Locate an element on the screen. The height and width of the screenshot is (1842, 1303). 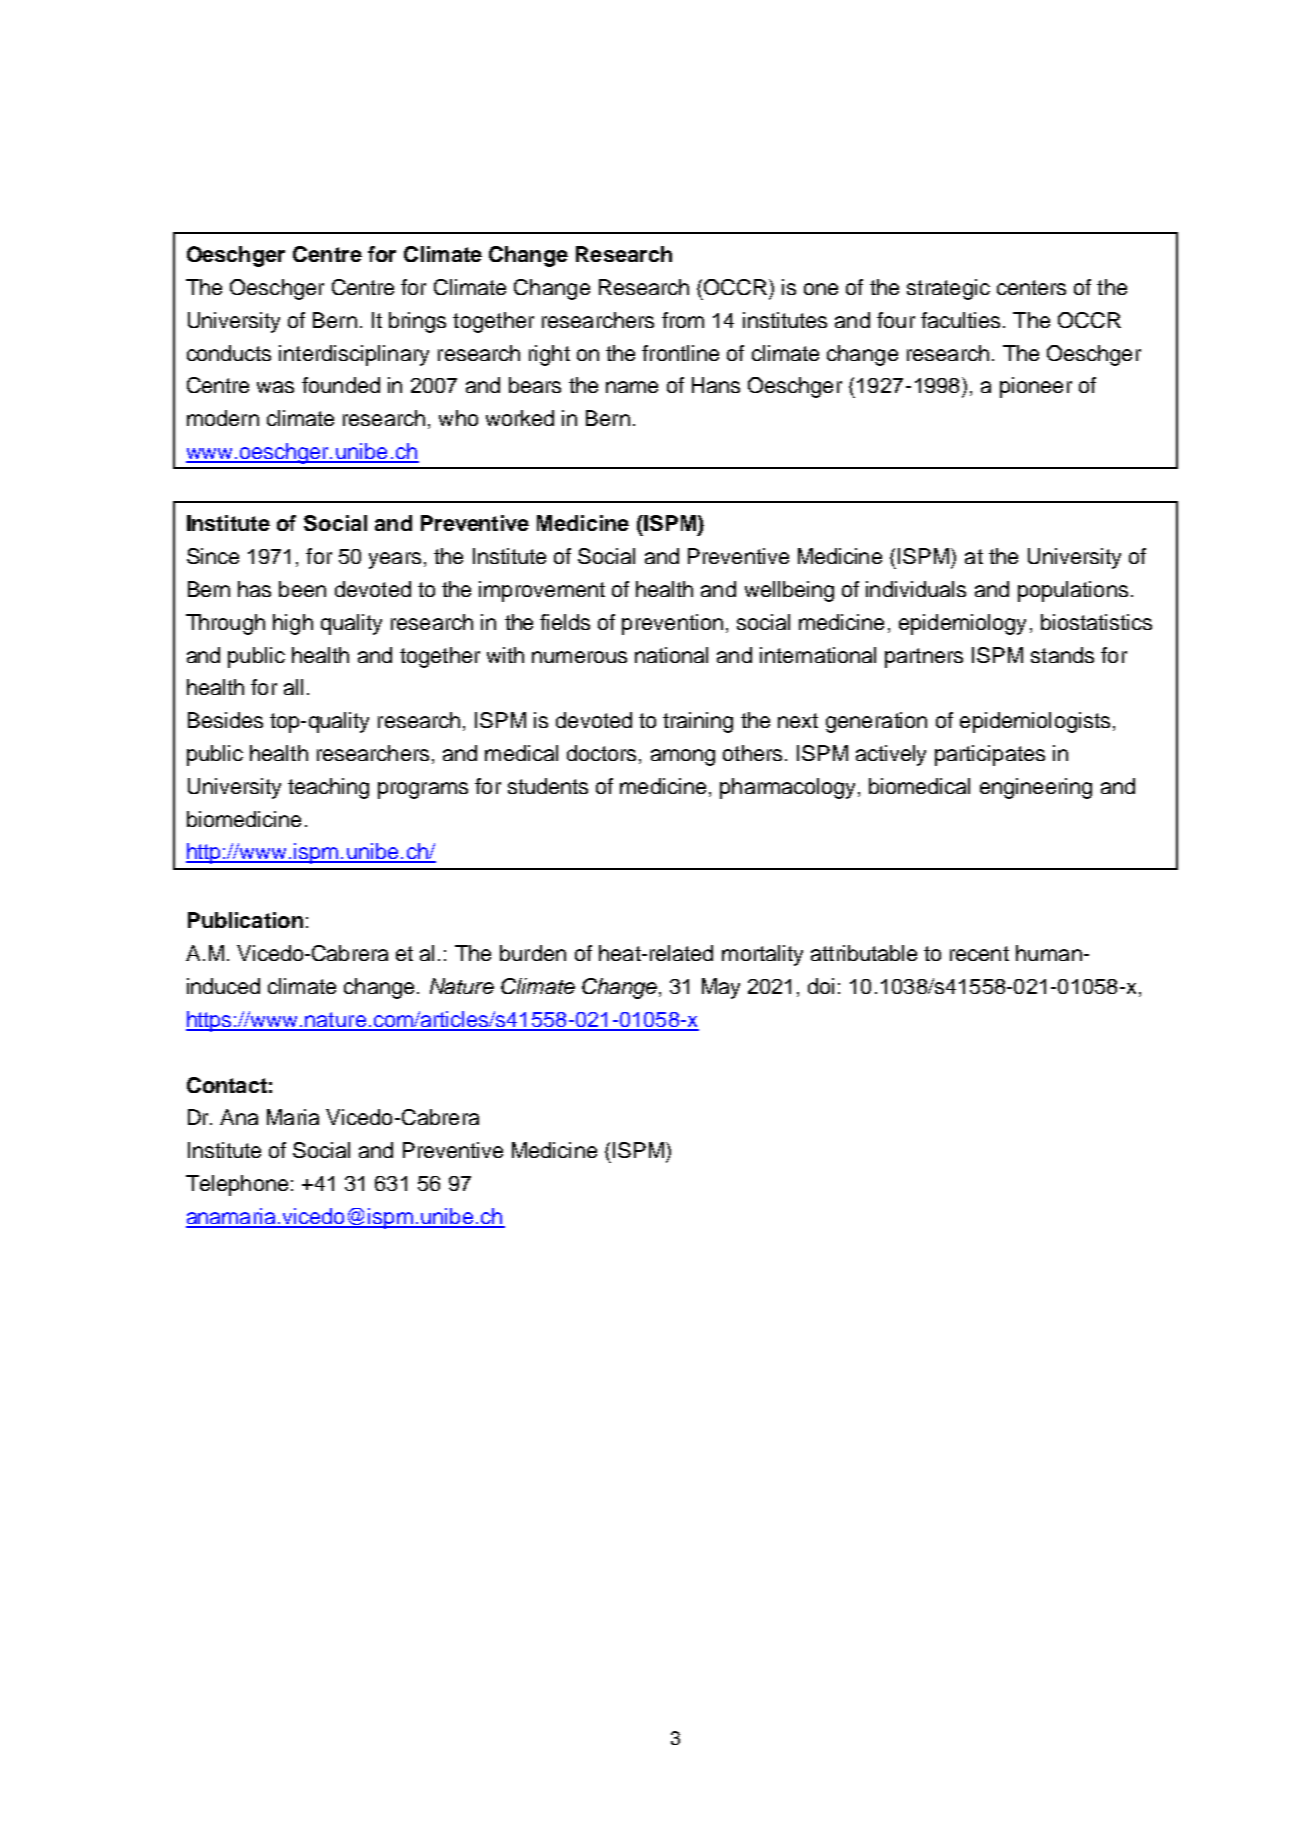
Besides is located at coordinates (225, 720).
